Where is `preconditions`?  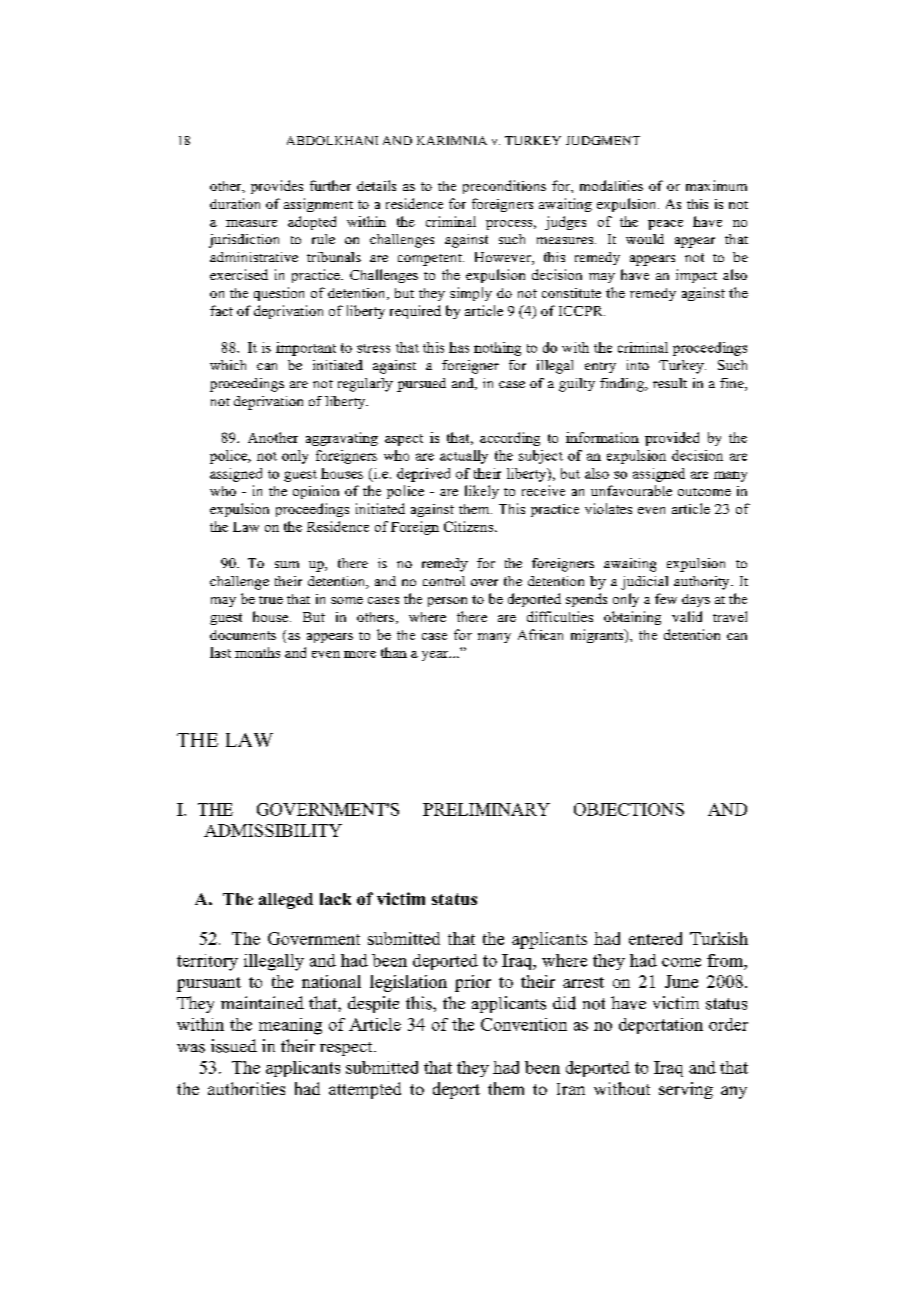
preconditions is located at coordinates (504, 187).
